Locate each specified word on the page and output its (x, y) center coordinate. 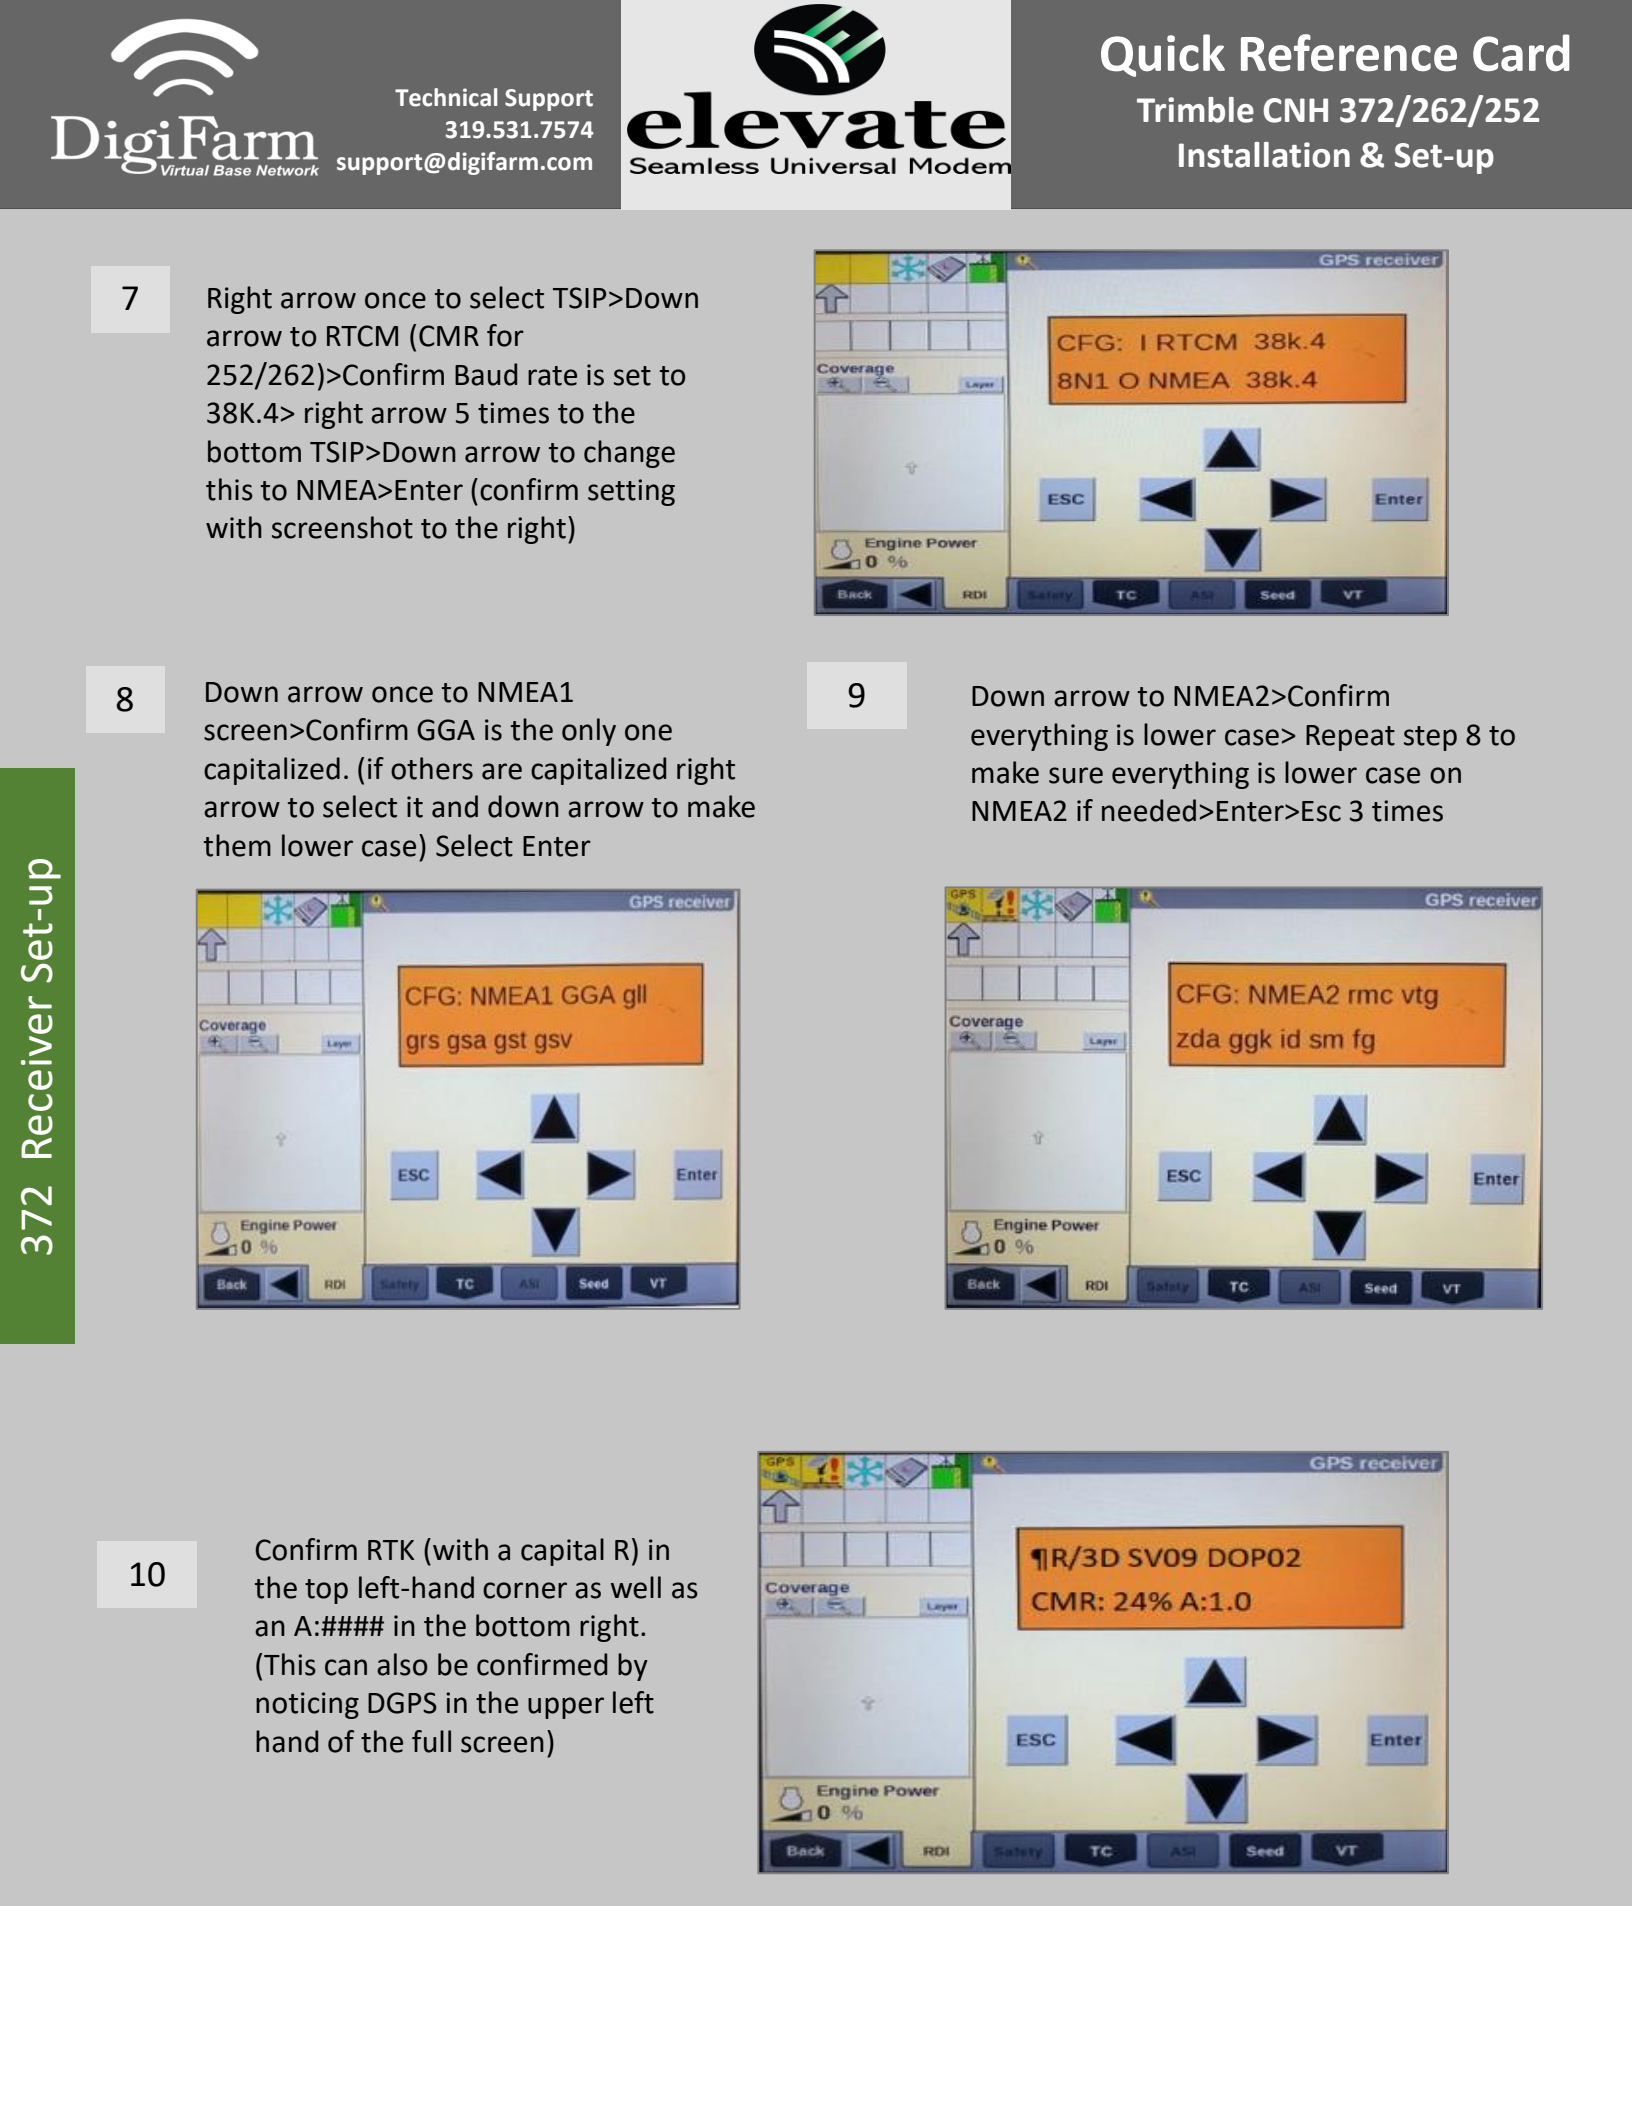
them (237, 845)
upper (566, 1708)
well (636, 1587)
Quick (1163, 55)
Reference (1349, 53)
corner (525, 1590)
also (402, 1664)
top (326, 1591)
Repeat (1350, 738)
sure (1076, 775)
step (1430, 738)
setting (631, 492)
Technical (446, 97)
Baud (486, 374)
